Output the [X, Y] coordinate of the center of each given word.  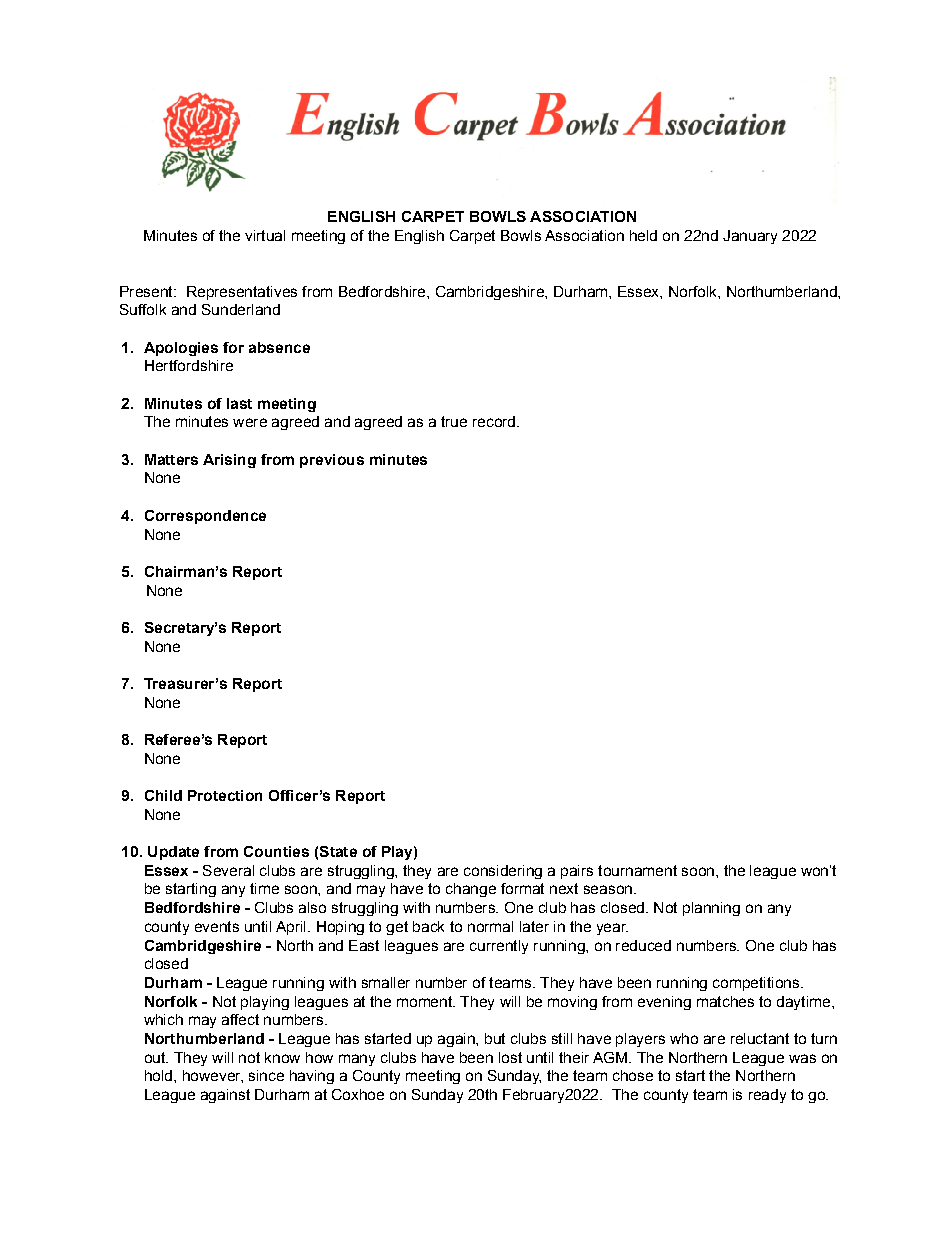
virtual [265, 235]
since [266, 1075]
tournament [637, 870]
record [494, 421]
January [750, 237]
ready [767, 1096]
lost [510, 1057]
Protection [225, 795]
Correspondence [205, 517]
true [454, 421]
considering [503, 872]
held [643, 235]
